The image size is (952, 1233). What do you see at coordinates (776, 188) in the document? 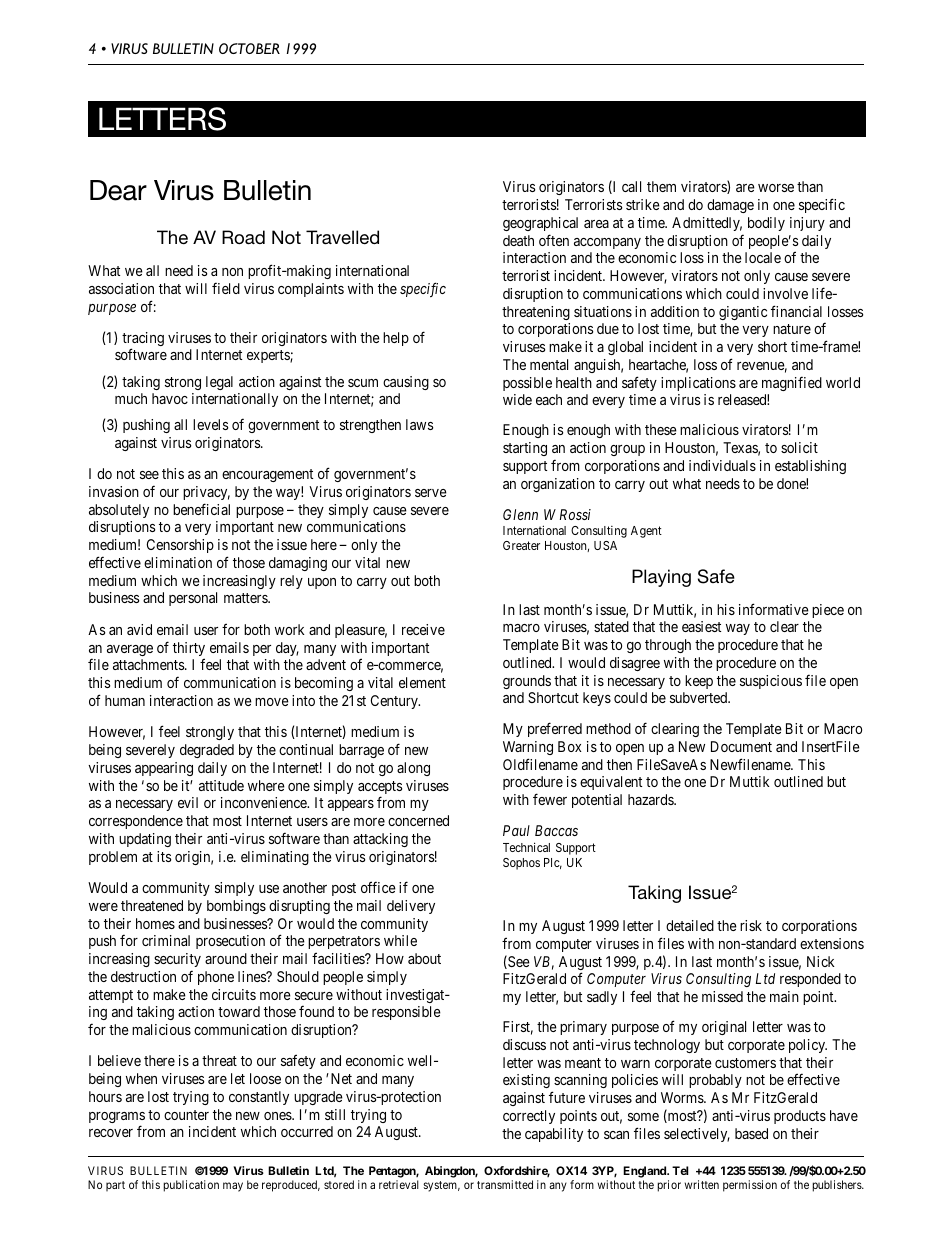
I see `worse` at bounding box center [776, 188].
